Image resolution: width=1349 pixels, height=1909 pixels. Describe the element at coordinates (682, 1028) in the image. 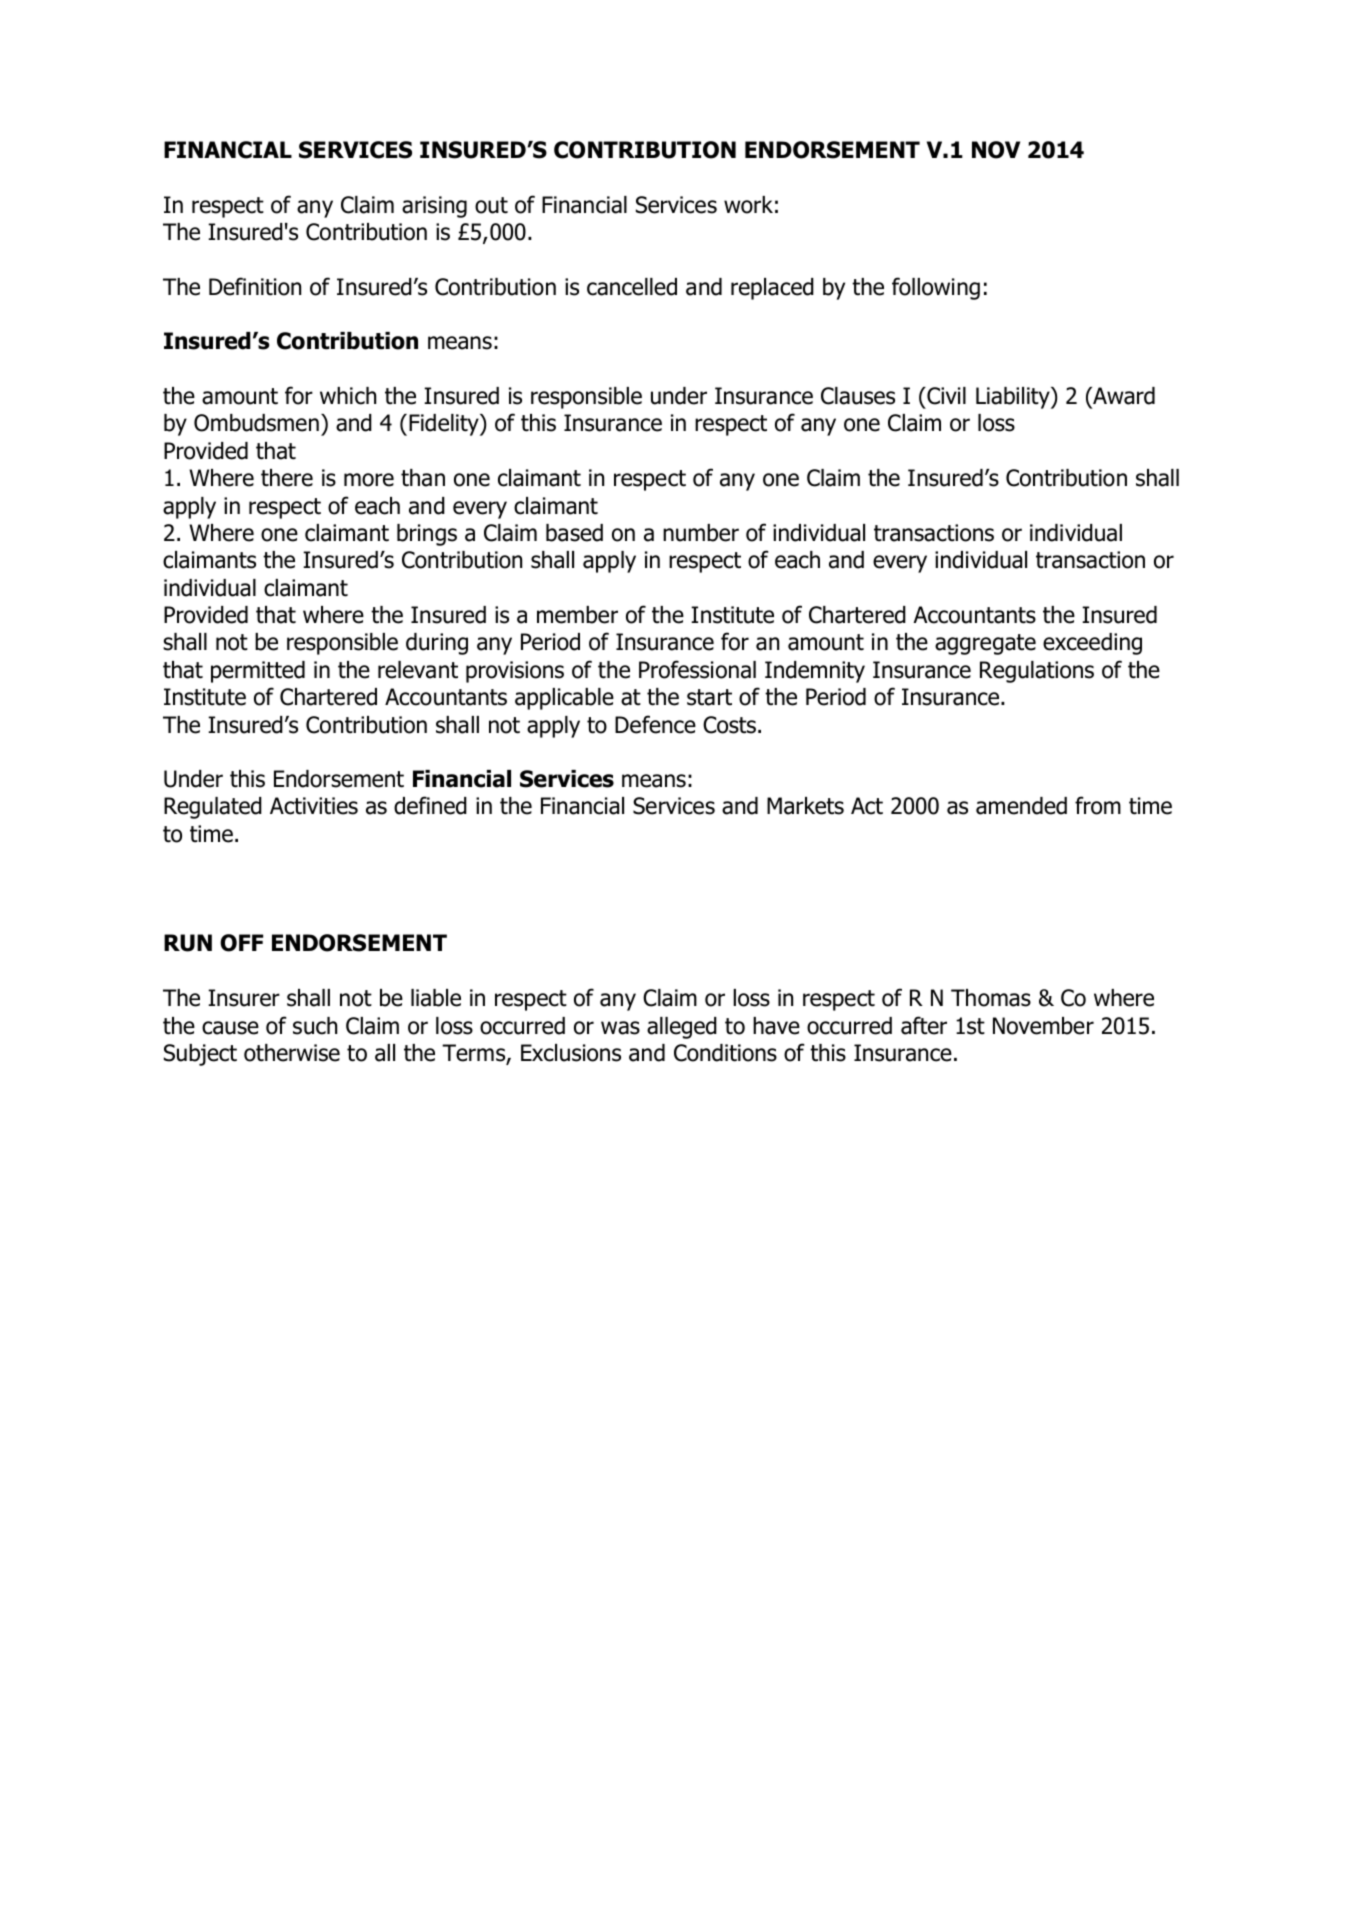

I see `alleged` at that location.
